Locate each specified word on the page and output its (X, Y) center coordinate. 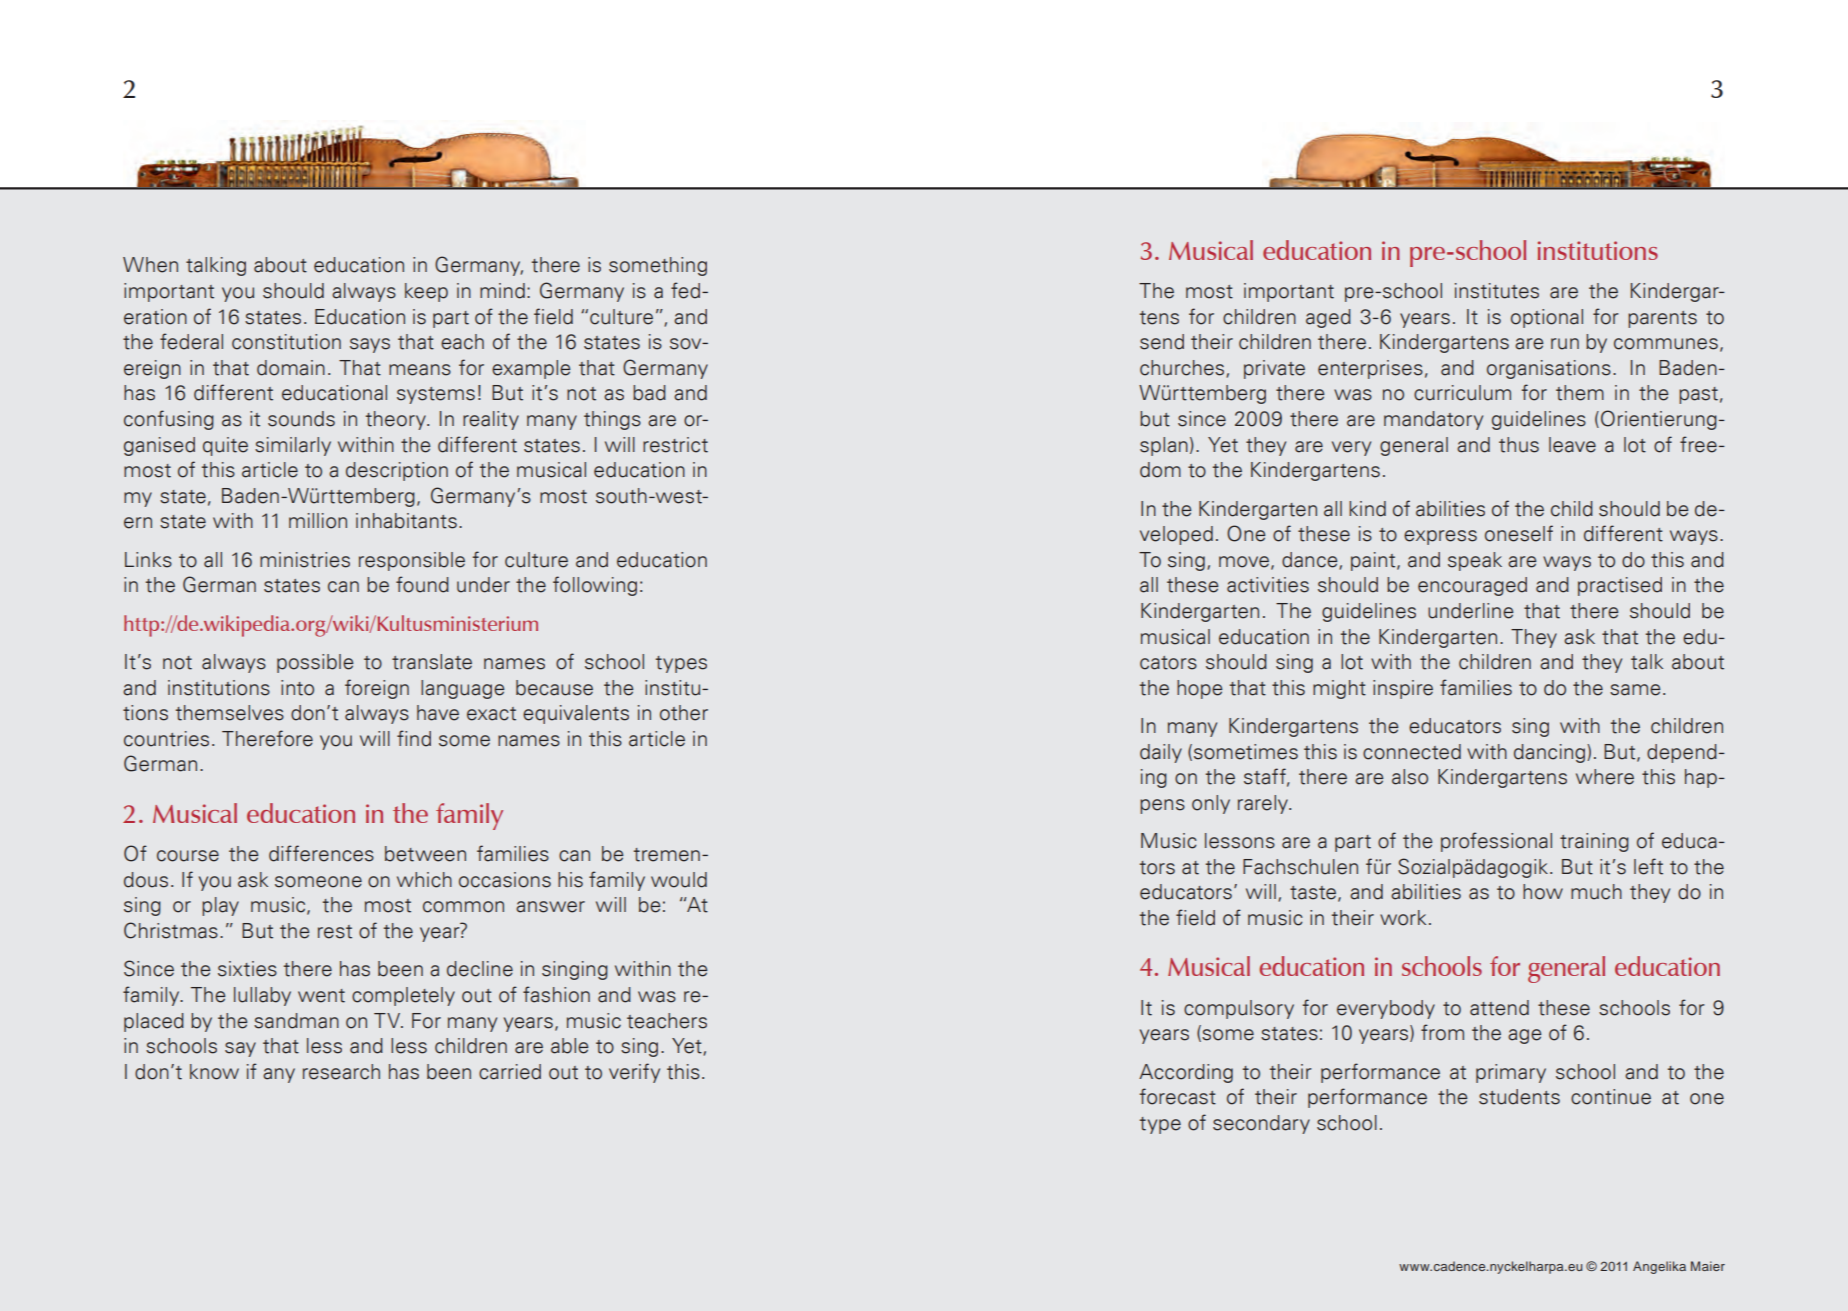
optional (1547, 318)
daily (1161, 753)
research (341, 1072)
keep (426, 292)
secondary (1261, 1124)
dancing (1551, 753)
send (1162, 342)
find (414, 738)
